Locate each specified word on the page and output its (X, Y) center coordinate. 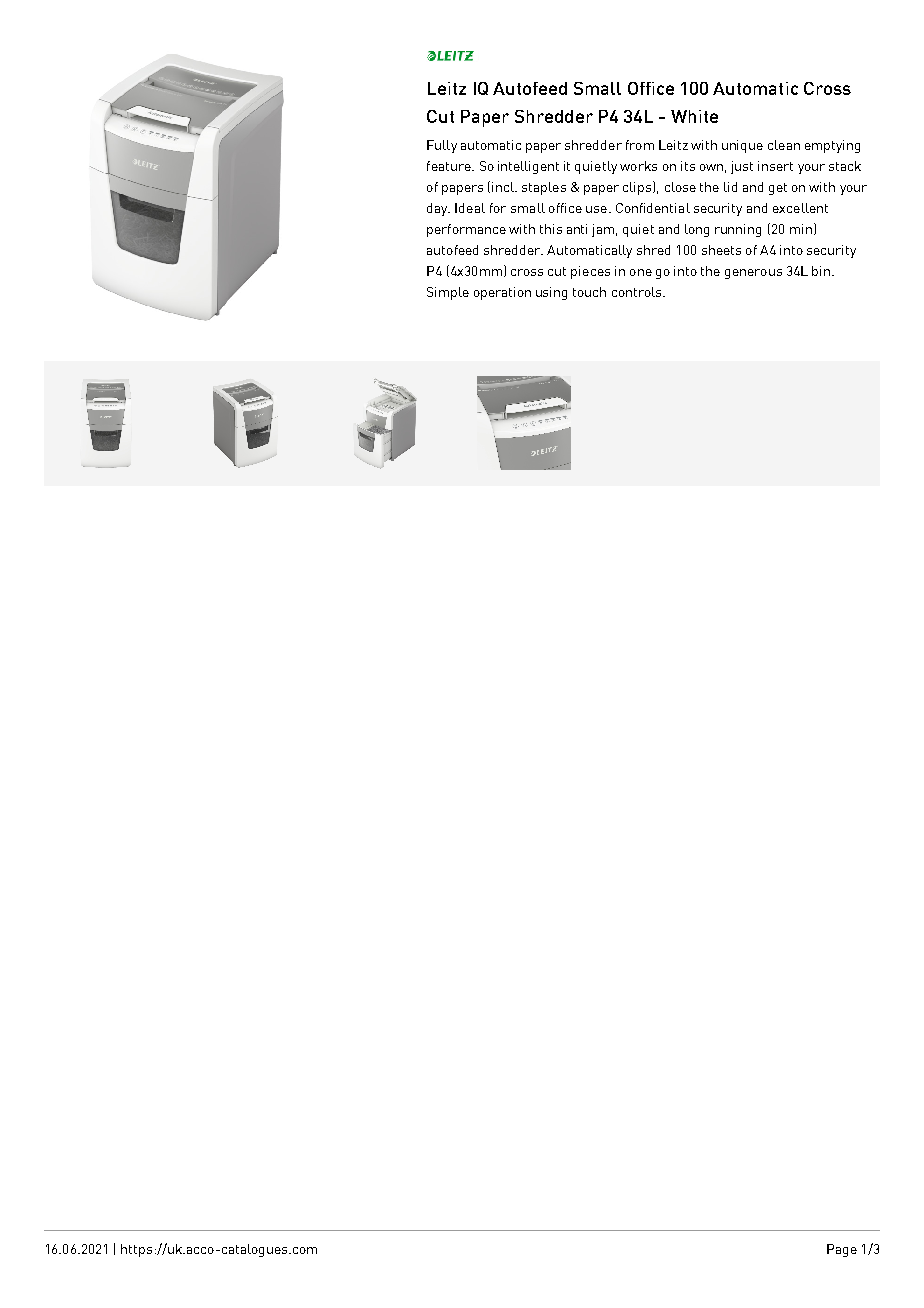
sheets (721, 250)
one (641, 272)
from (640, 145)
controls (638, 292)
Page (842, 1250)
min (801, 229)
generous (753, 274)
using (551, 293)
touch (589, 292)
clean (784, 145)
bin (821, 271)
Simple (448, 293)
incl (504, 187)
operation (502, 293)
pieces (590, 272)
